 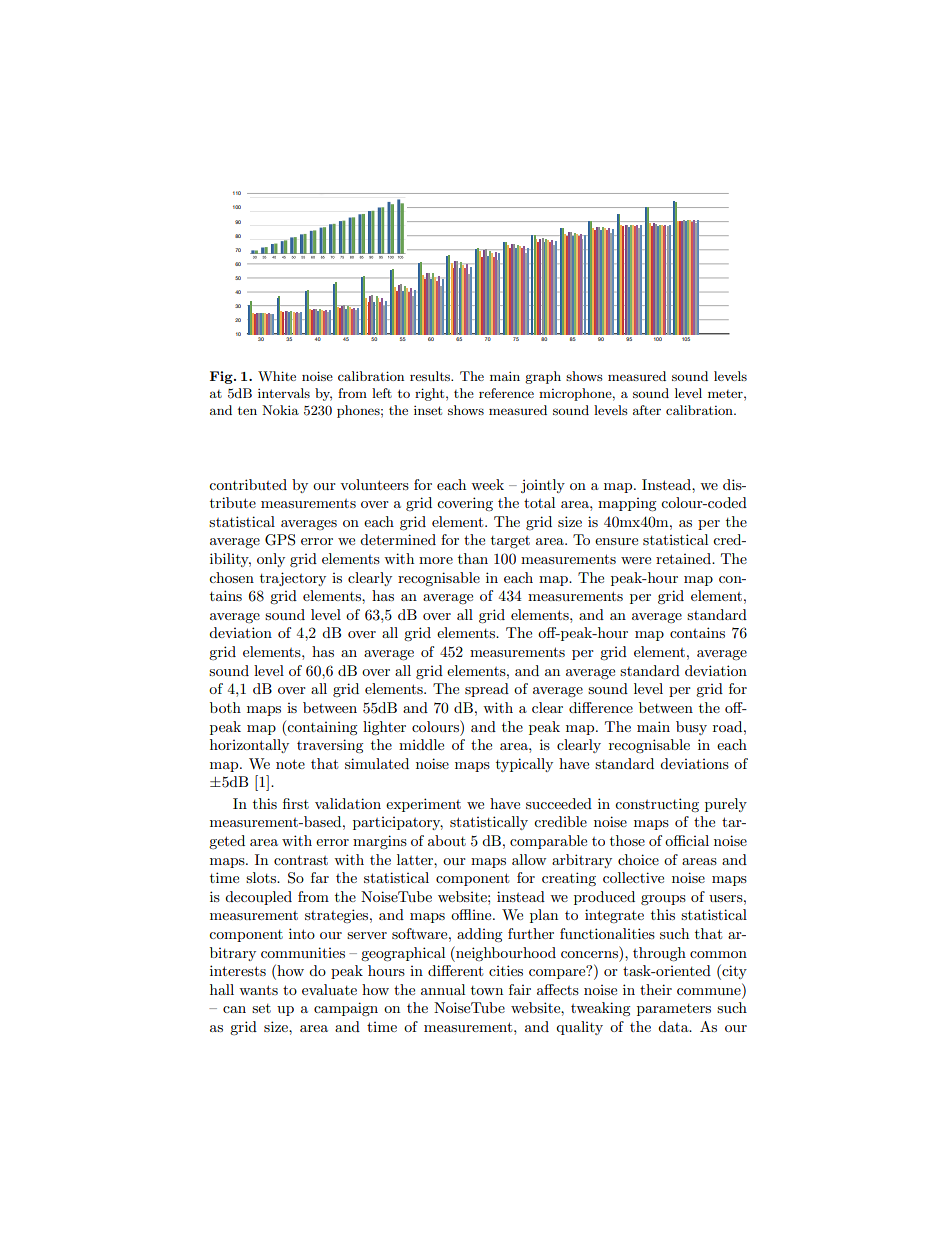 What do you see at coordinates (284, 393) in the screenshot?
I see `intervals` at bounding box center [284, 393].
